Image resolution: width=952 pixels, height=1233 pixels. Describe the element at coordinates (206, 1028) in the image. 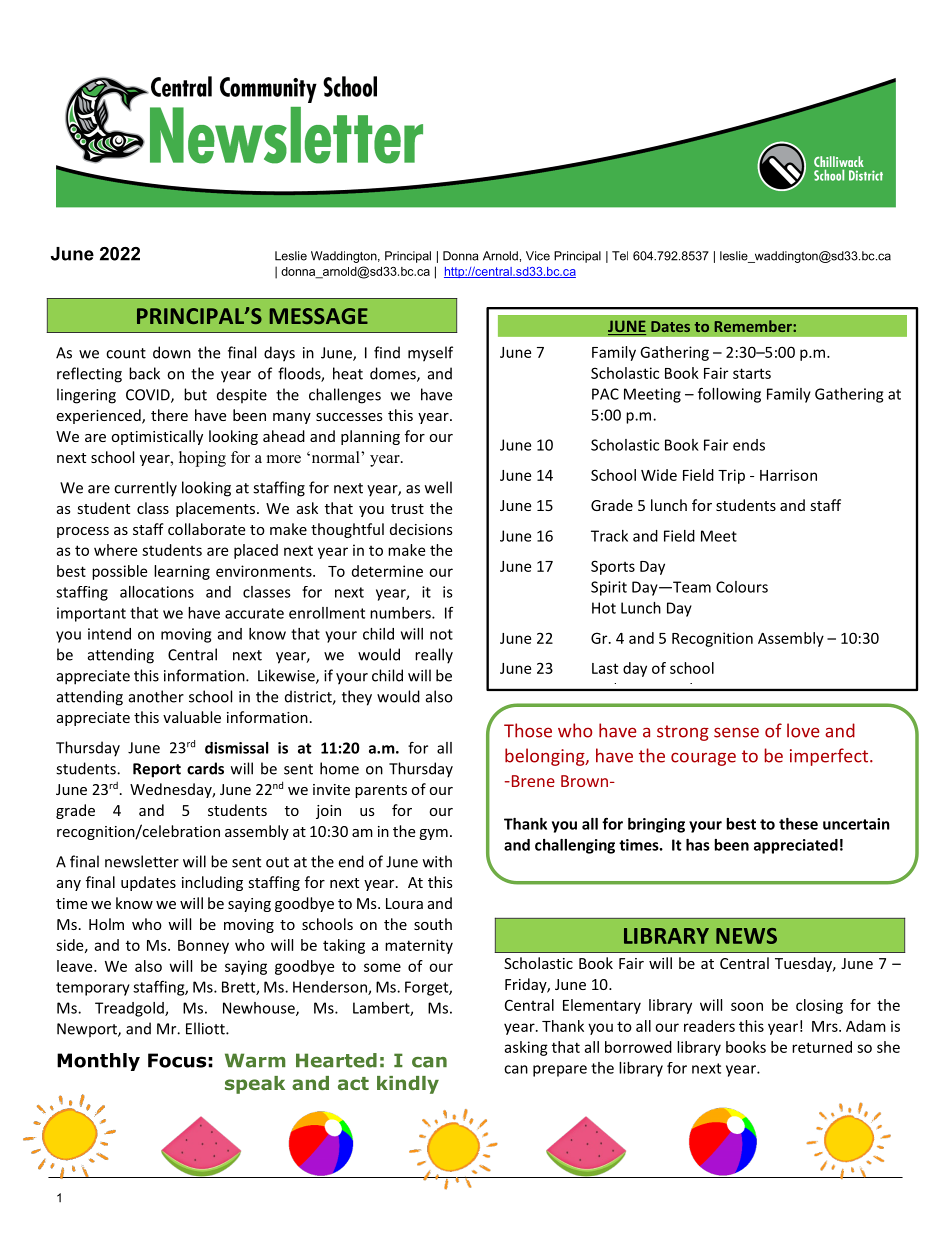

I see `Elliott` at that location.
